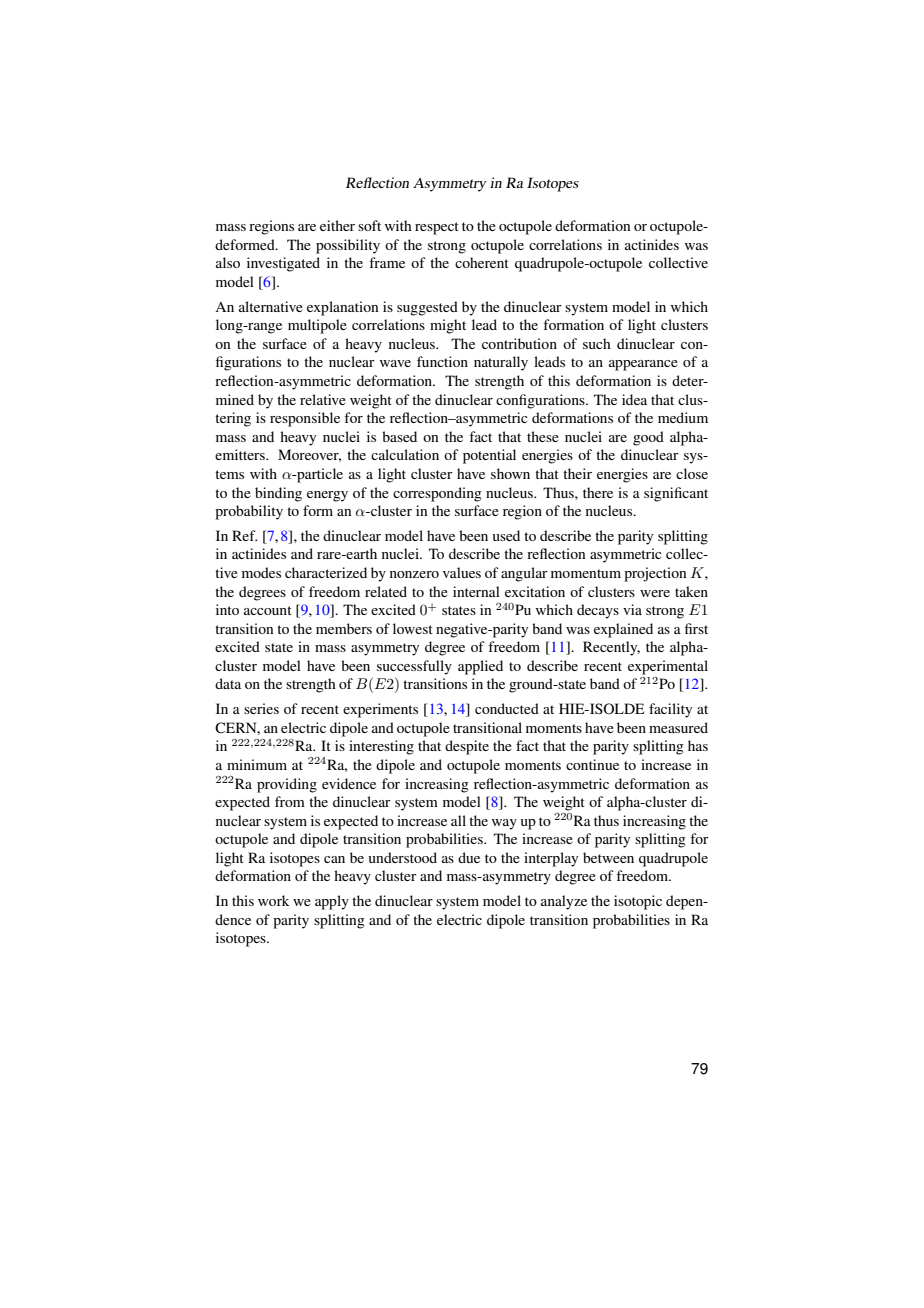  What do you see at coordinates (597, 343) in the screenshot?
I see `such` at bounding box center [597, 343].
